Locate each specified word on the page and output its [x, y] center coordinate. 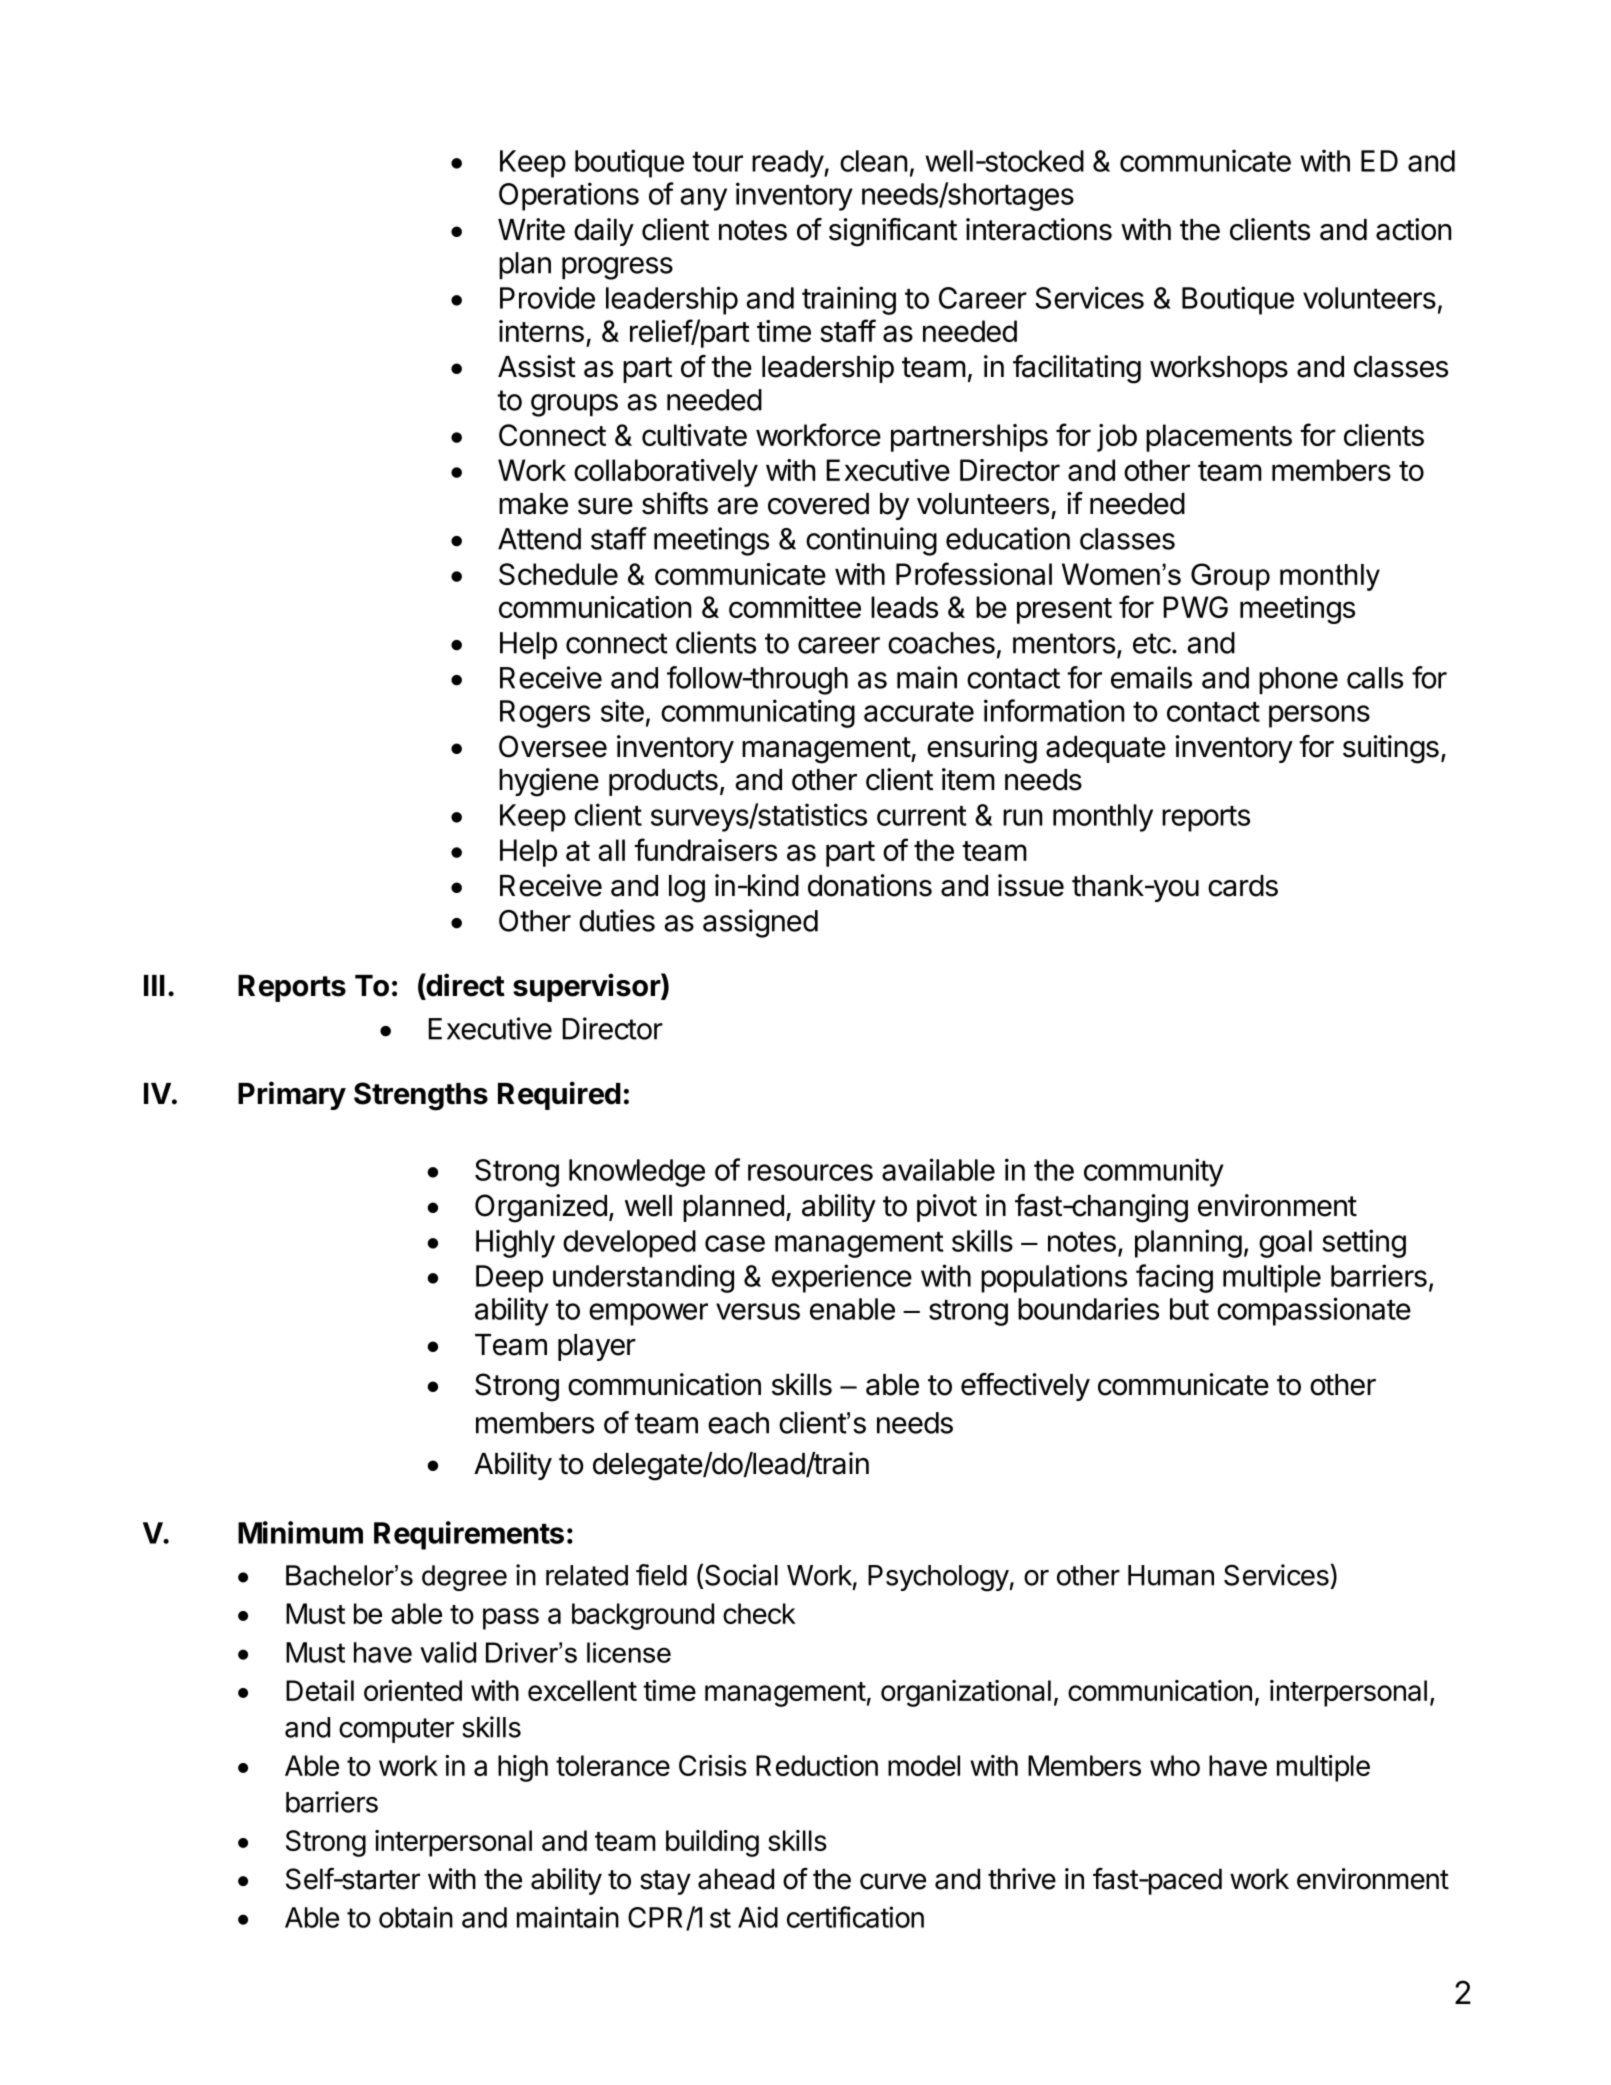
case [735, 1243]
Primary [292, 1095]
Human [1171, 1575]
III [154, 985]
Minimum [300, 1532]
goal [1285, 1244]
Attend [539, 539]
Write [531, 229]
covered [818, 504]
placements [1219, 438]
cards [1243, 886]
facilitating [1077, 369]
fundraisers [705, 849]
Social [741, 1575]
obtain [416, 1917]
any [704, 199]
